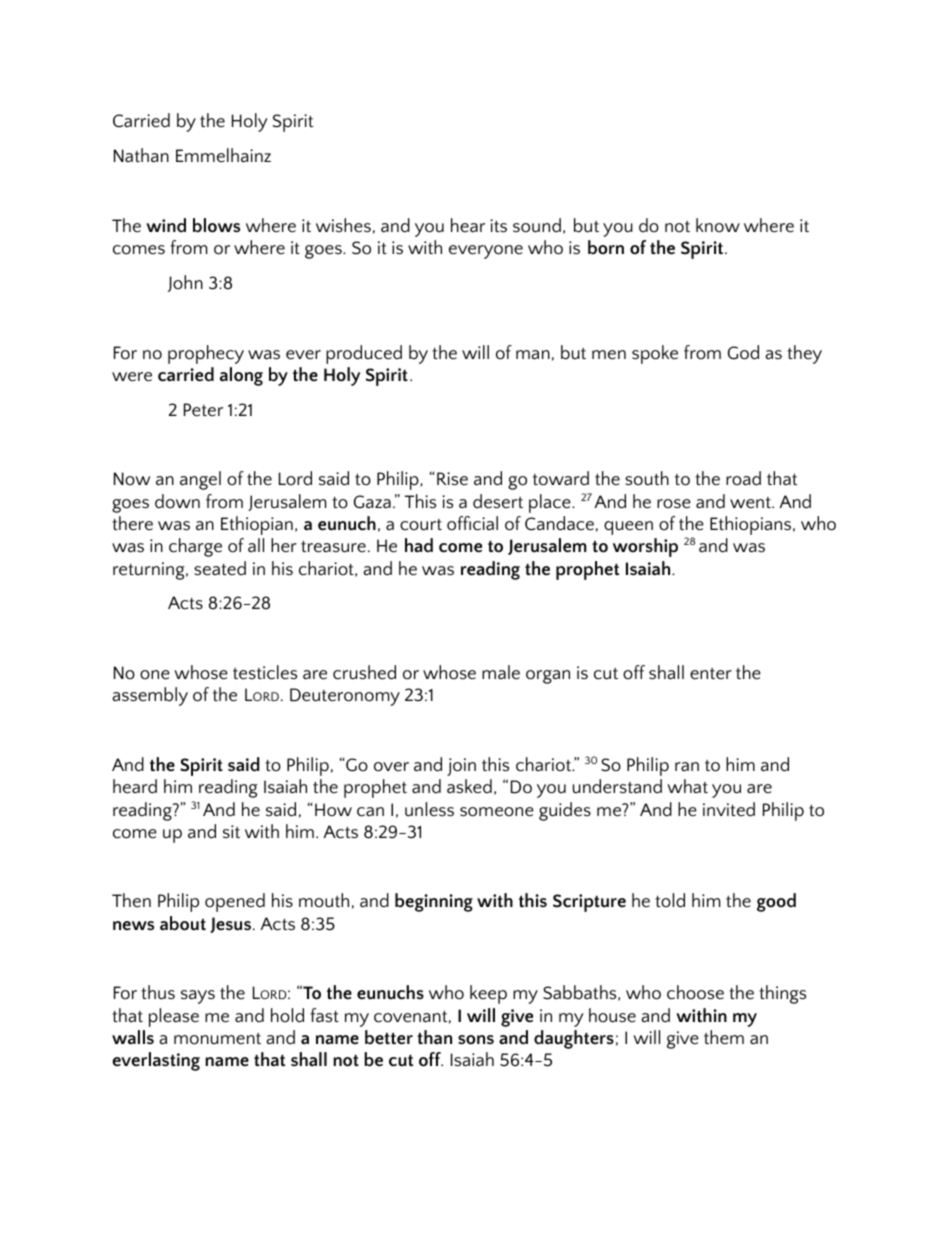 The width and height of the screenshot is (952, 1233). Describe the element at coordinates (198, 997) in the screenshot. I see `says` at that location.
